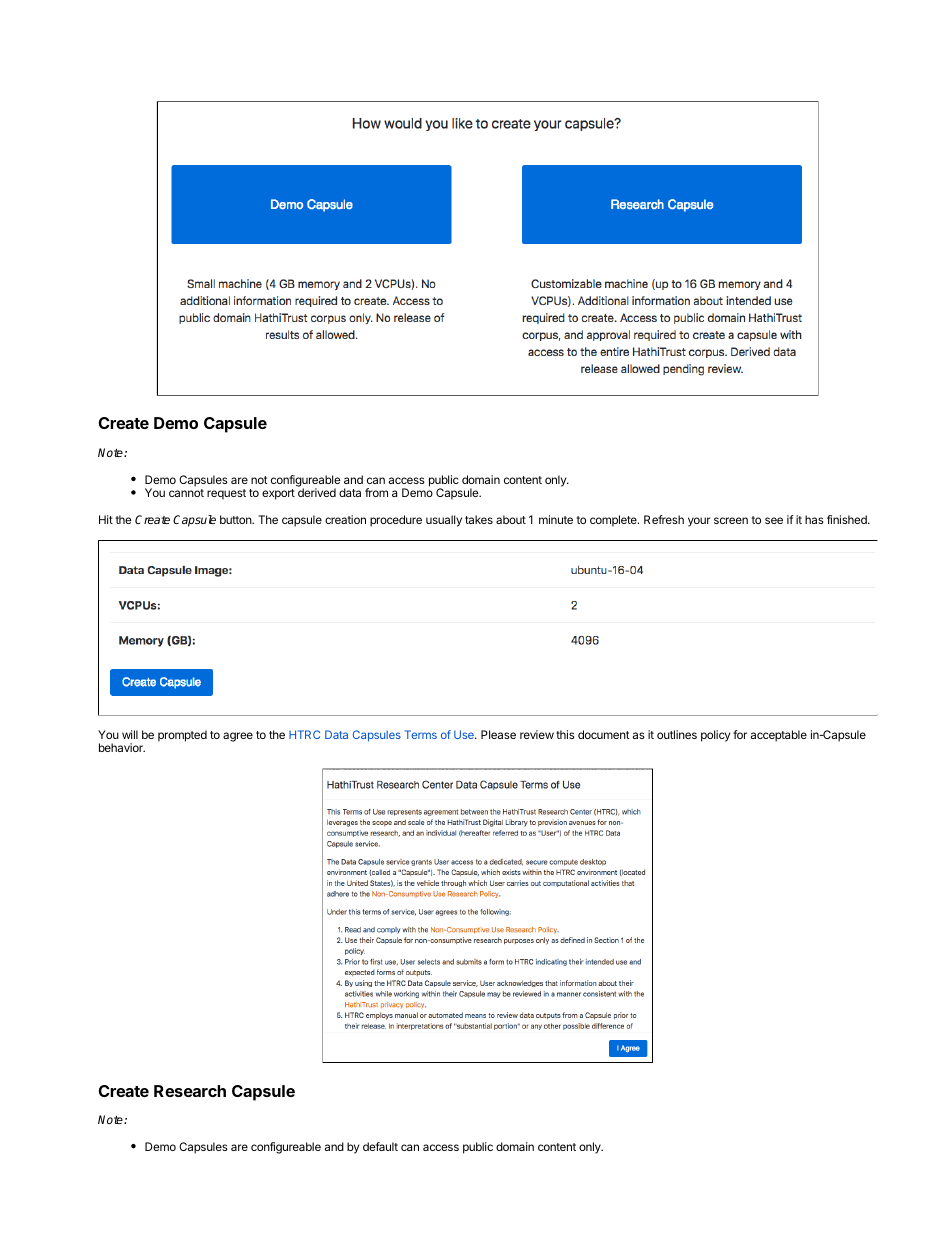 The image size is (952, 1233). I want to click on takes, so click(479, 519).
